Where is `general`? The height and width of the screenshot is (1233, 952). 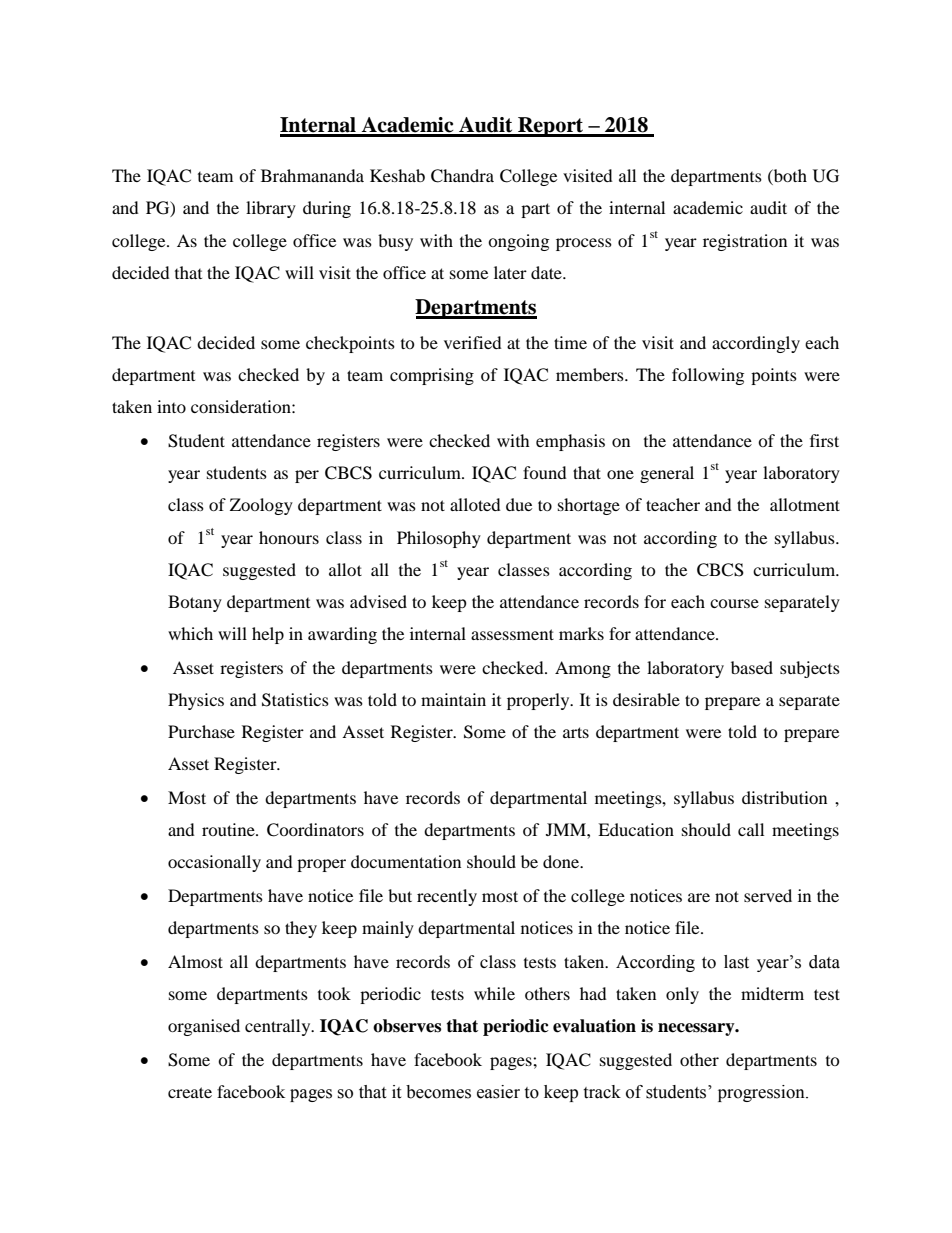 general is located at coordinates (667, 474).
